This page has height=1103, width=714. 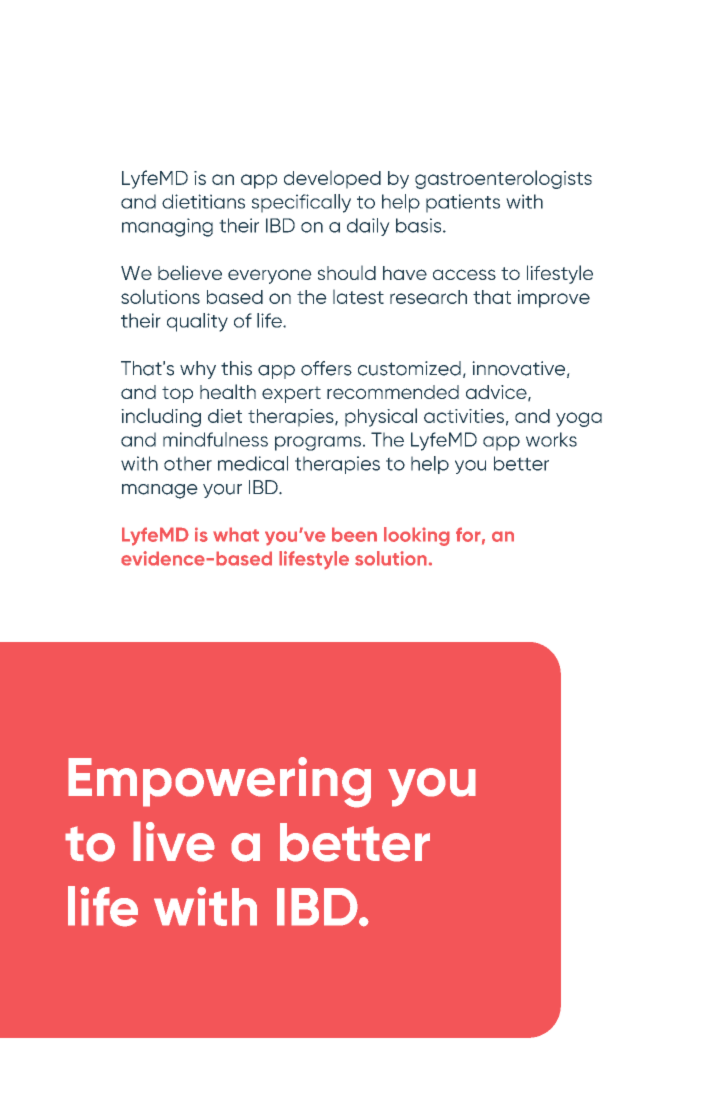 What do you see at coordinates (368, 227) in the page?
I see `daily` at bounding box center [368, 227].
